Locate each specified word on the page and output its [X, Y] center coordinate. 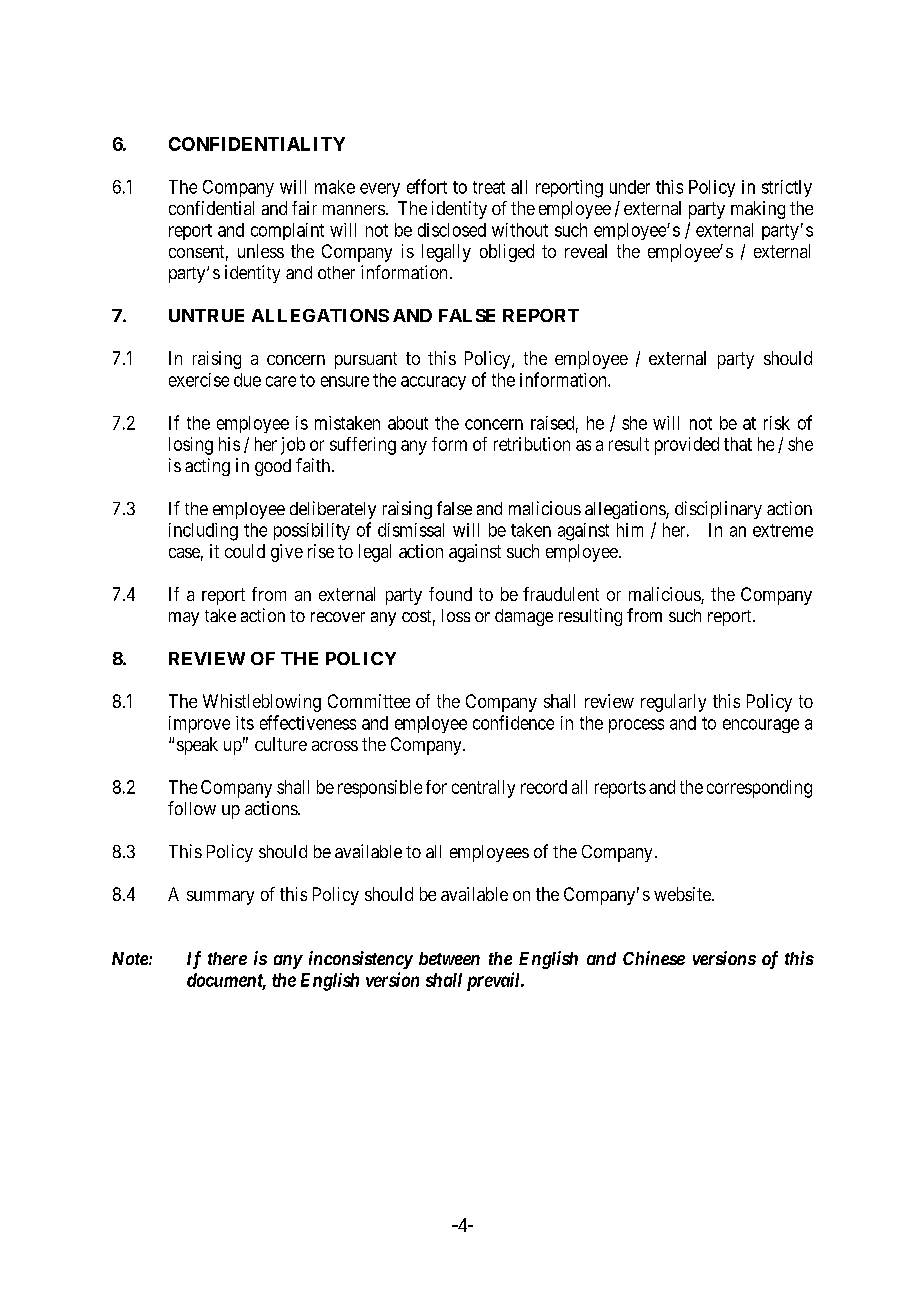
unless [261, 251]
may [184, 619]
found [450, 594]
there [227, 958]
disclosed [452, 230]
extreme [783, 530]
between [449, 958]
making [758, 210]
